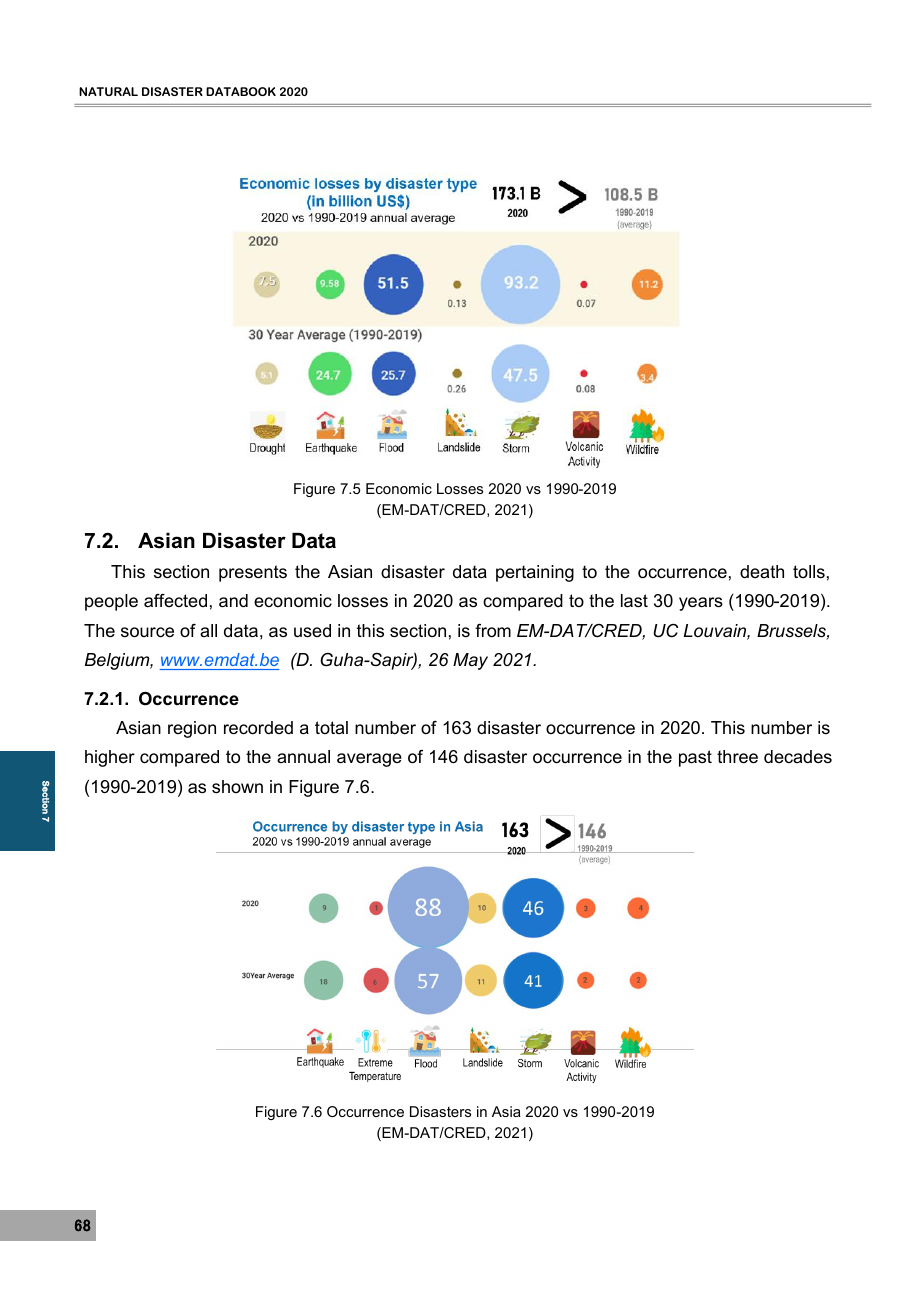 This screenshot has height=1297, width=924. What do you see at coordinates (237, 787) in the screenshot?
I see `shown` at bounding box center [237, 787].
